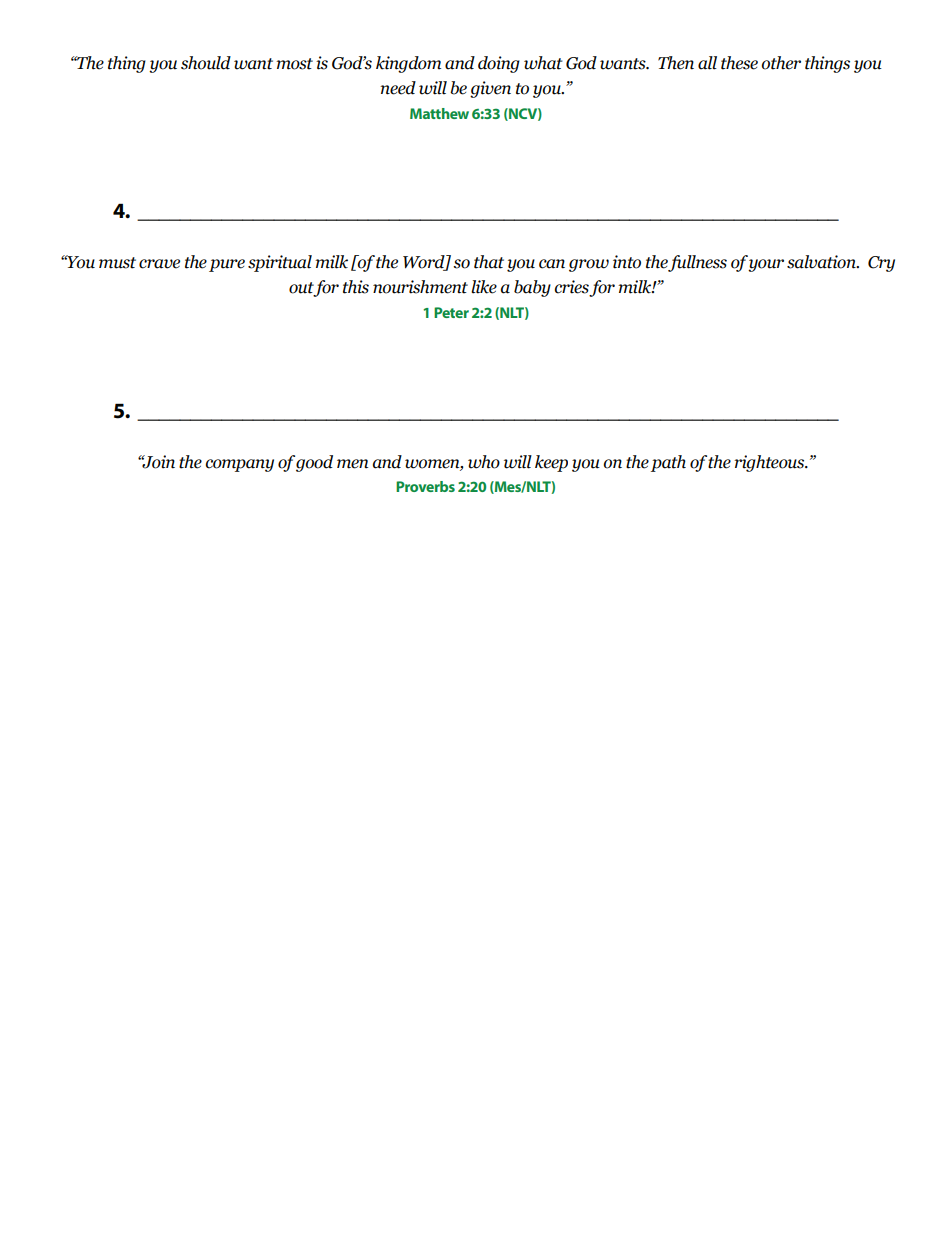  I want to click on Proverbs, so click(425, 486).
